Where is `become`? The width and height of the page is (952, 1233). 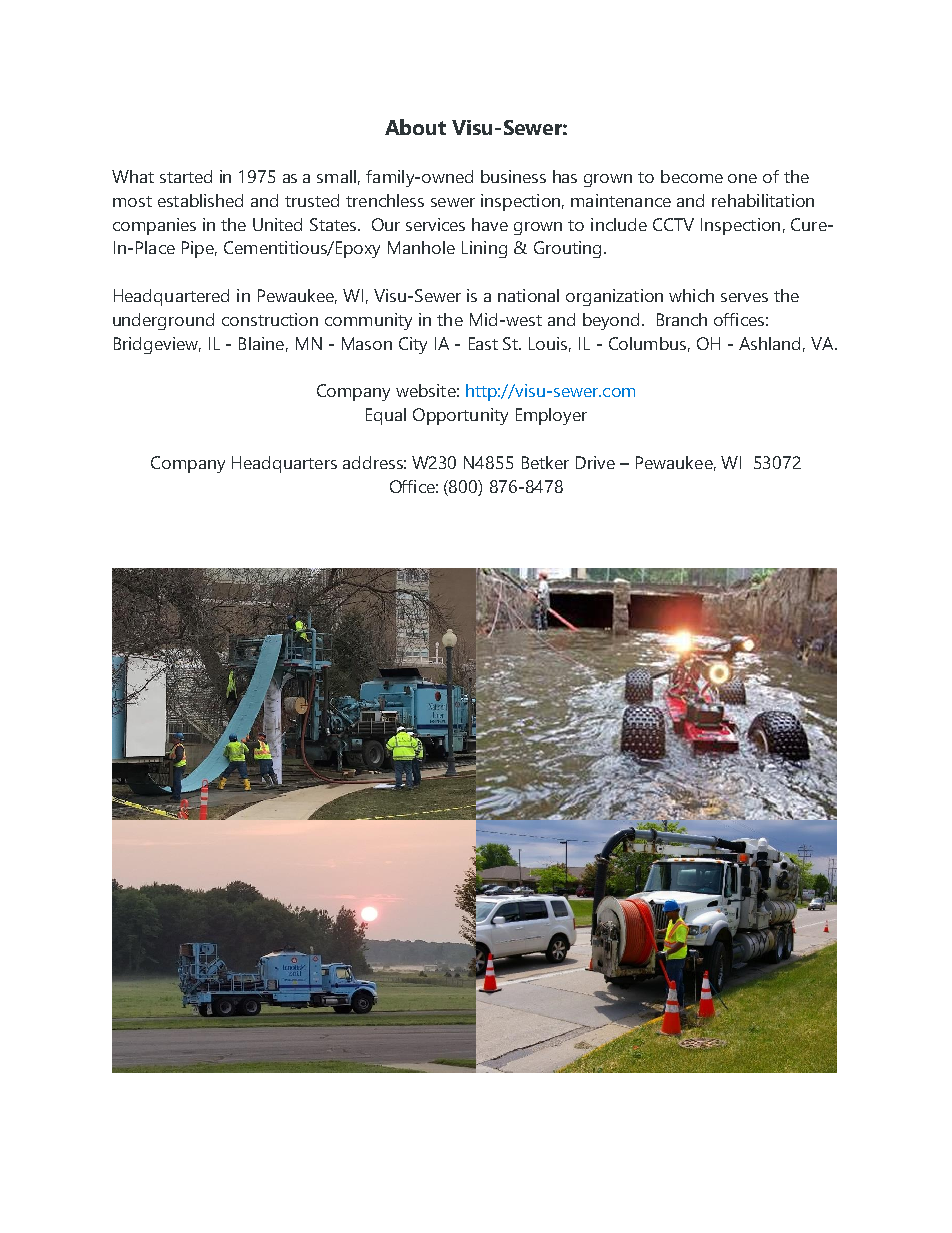 become is located at coordinates (692, 176).
